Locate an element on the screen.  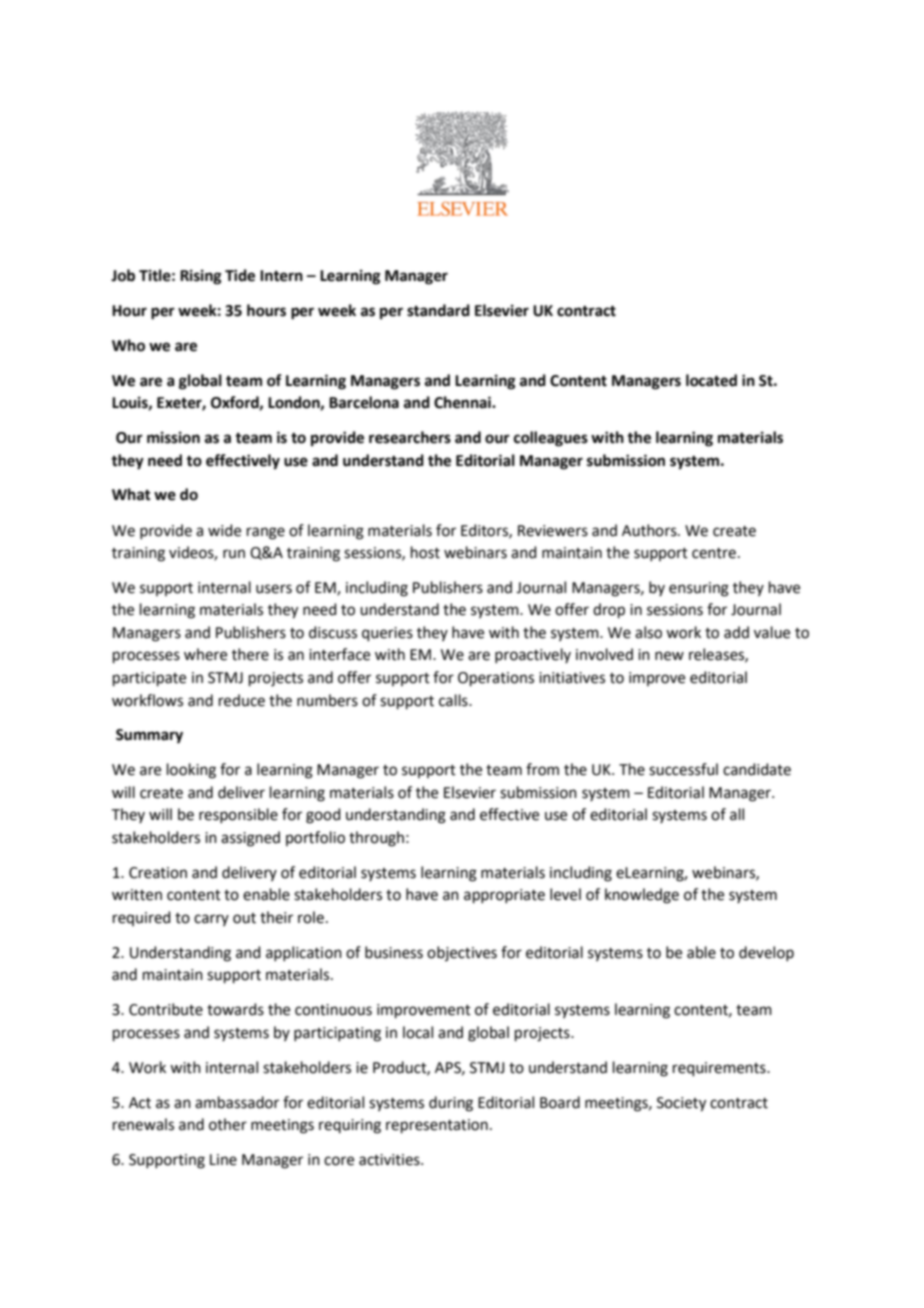
objectives is located at coordinates (462, 953).
